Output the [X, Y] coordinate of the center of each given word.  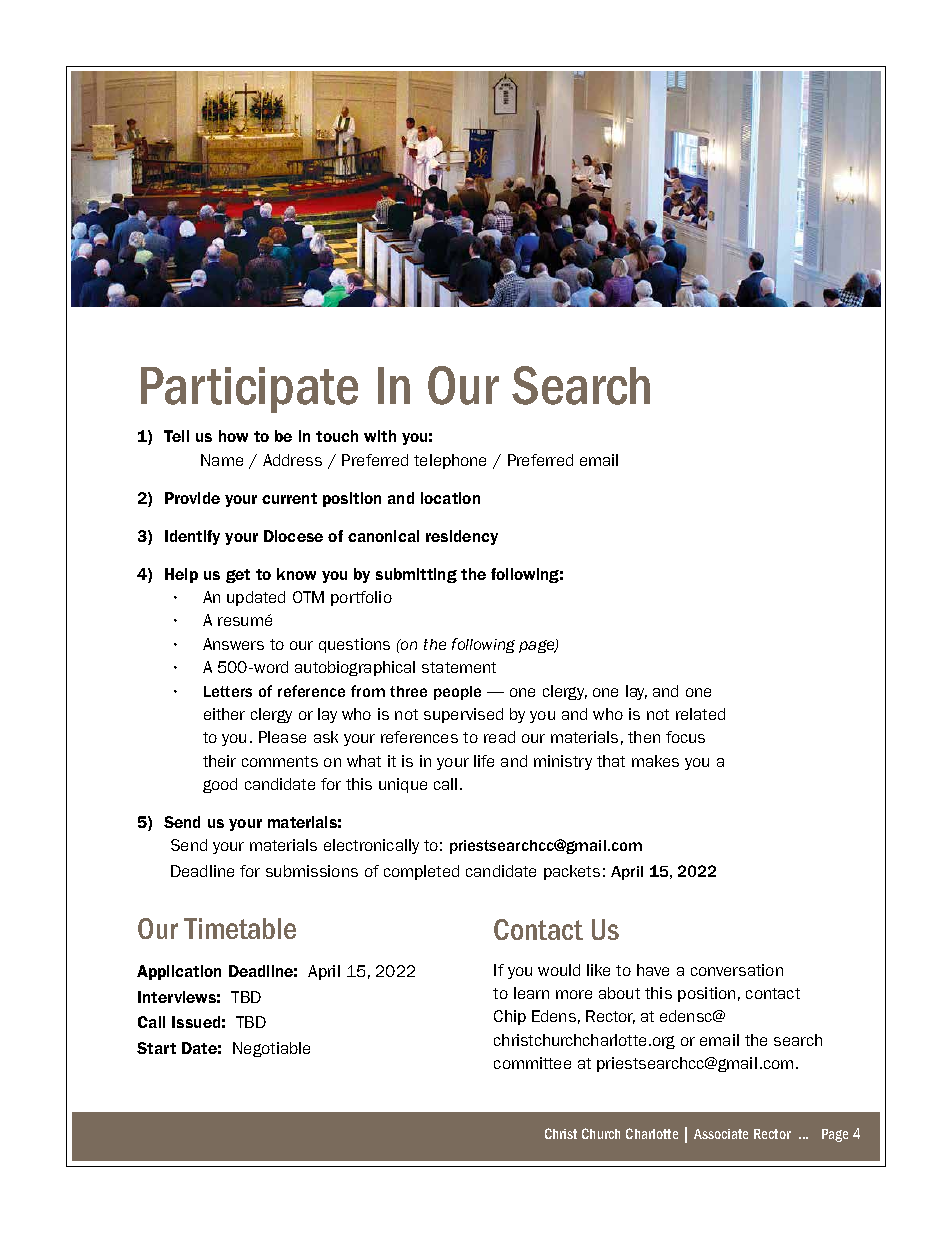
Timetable [240, 928]
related [700, 714]
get [238, 576]
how [233, 436]
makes [655, 761]
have [653, 970]
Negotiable [271, 1049]
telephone [450, 461]
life [484, 761]
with [380, 436]
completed [421, 872]
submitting [416, 575]
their [219, 761]
